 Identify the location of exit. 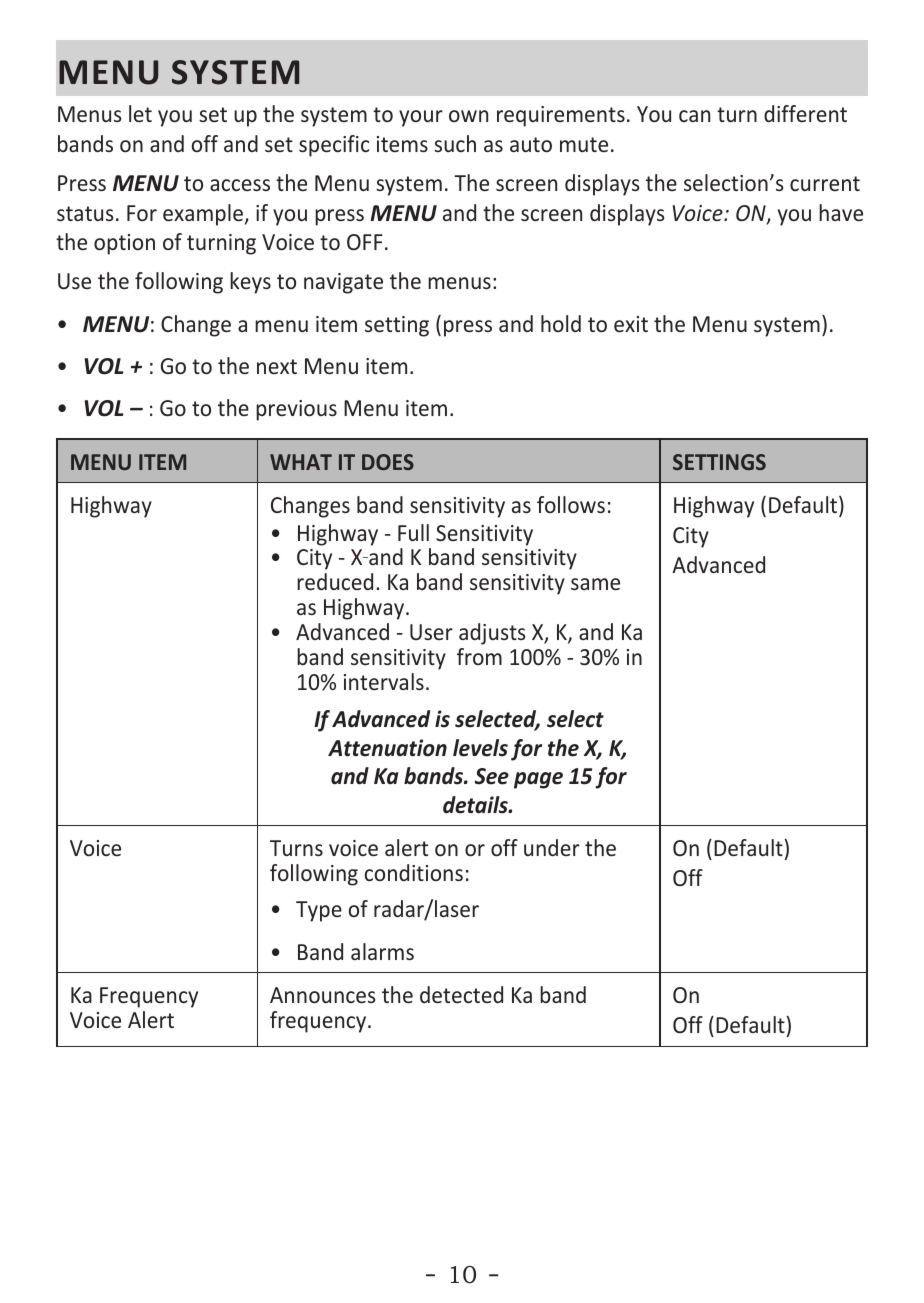
(631, 324).
